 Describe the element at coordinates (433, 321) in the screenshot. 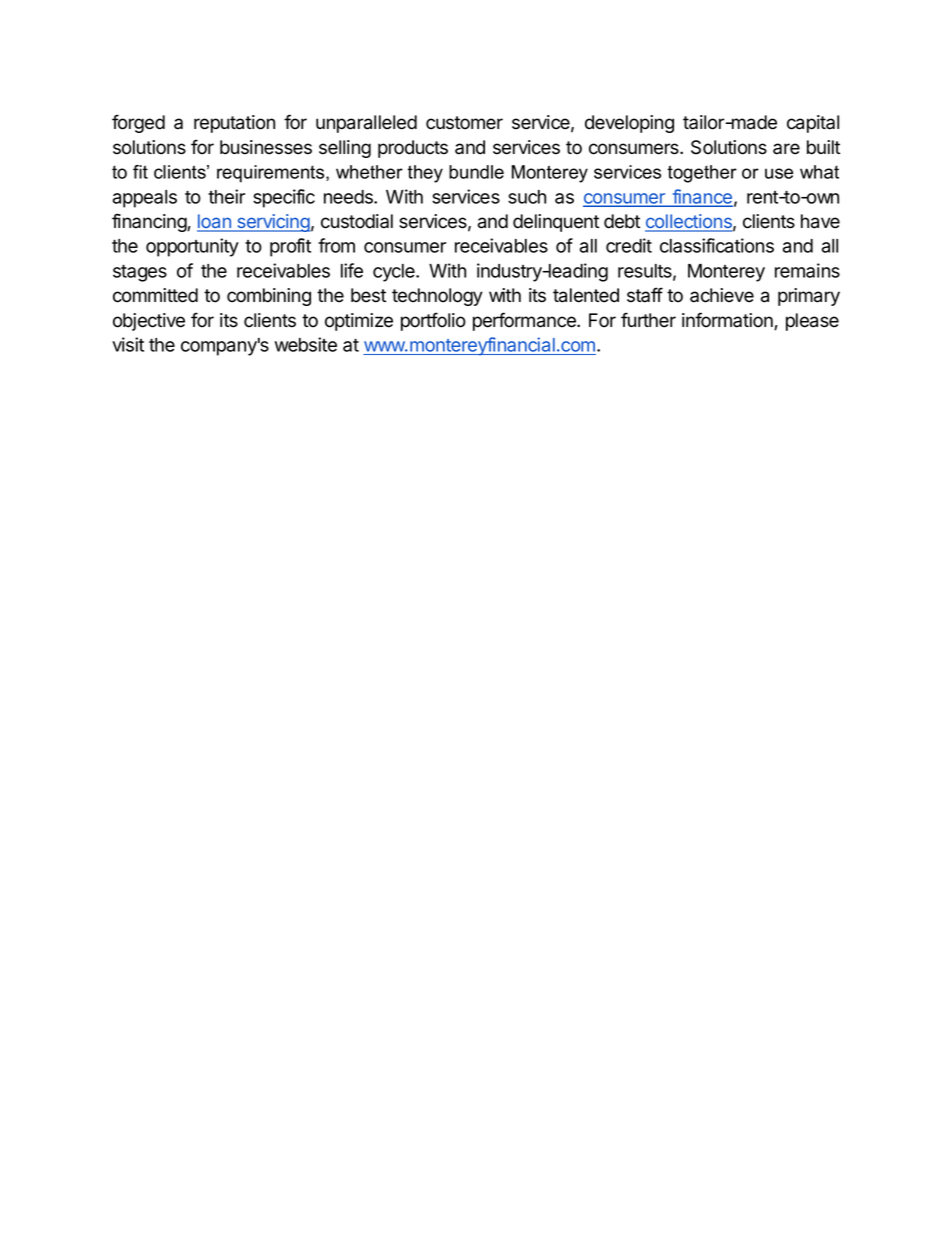

I see `portfolio` at that location.
